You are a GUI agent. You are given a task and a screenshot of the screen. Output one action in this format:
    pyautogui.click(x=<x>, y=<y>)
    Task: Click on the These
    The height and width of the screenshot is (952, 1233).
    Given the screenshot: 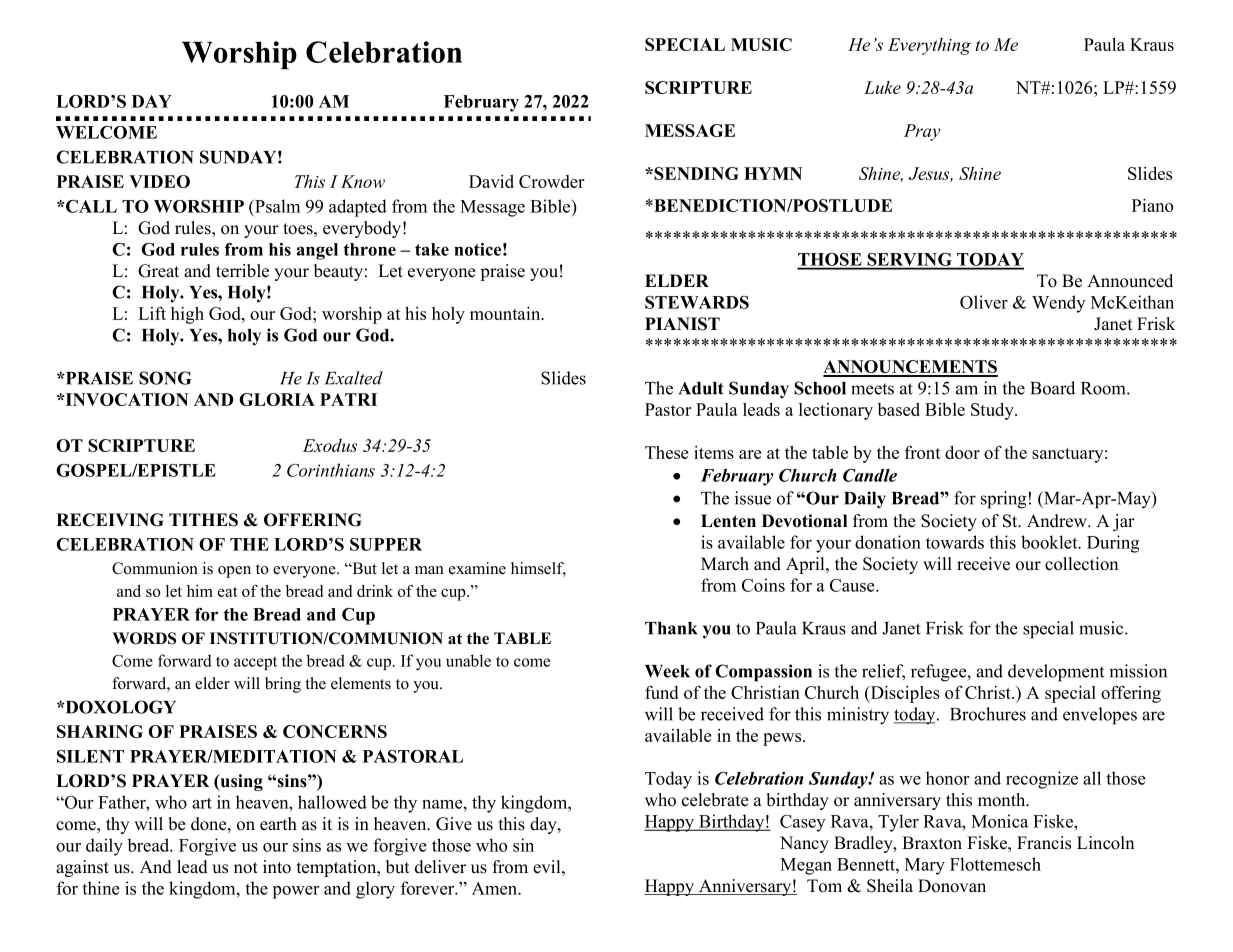 What is the action you would take?
    pyautogui.click(x=666, y=452)
